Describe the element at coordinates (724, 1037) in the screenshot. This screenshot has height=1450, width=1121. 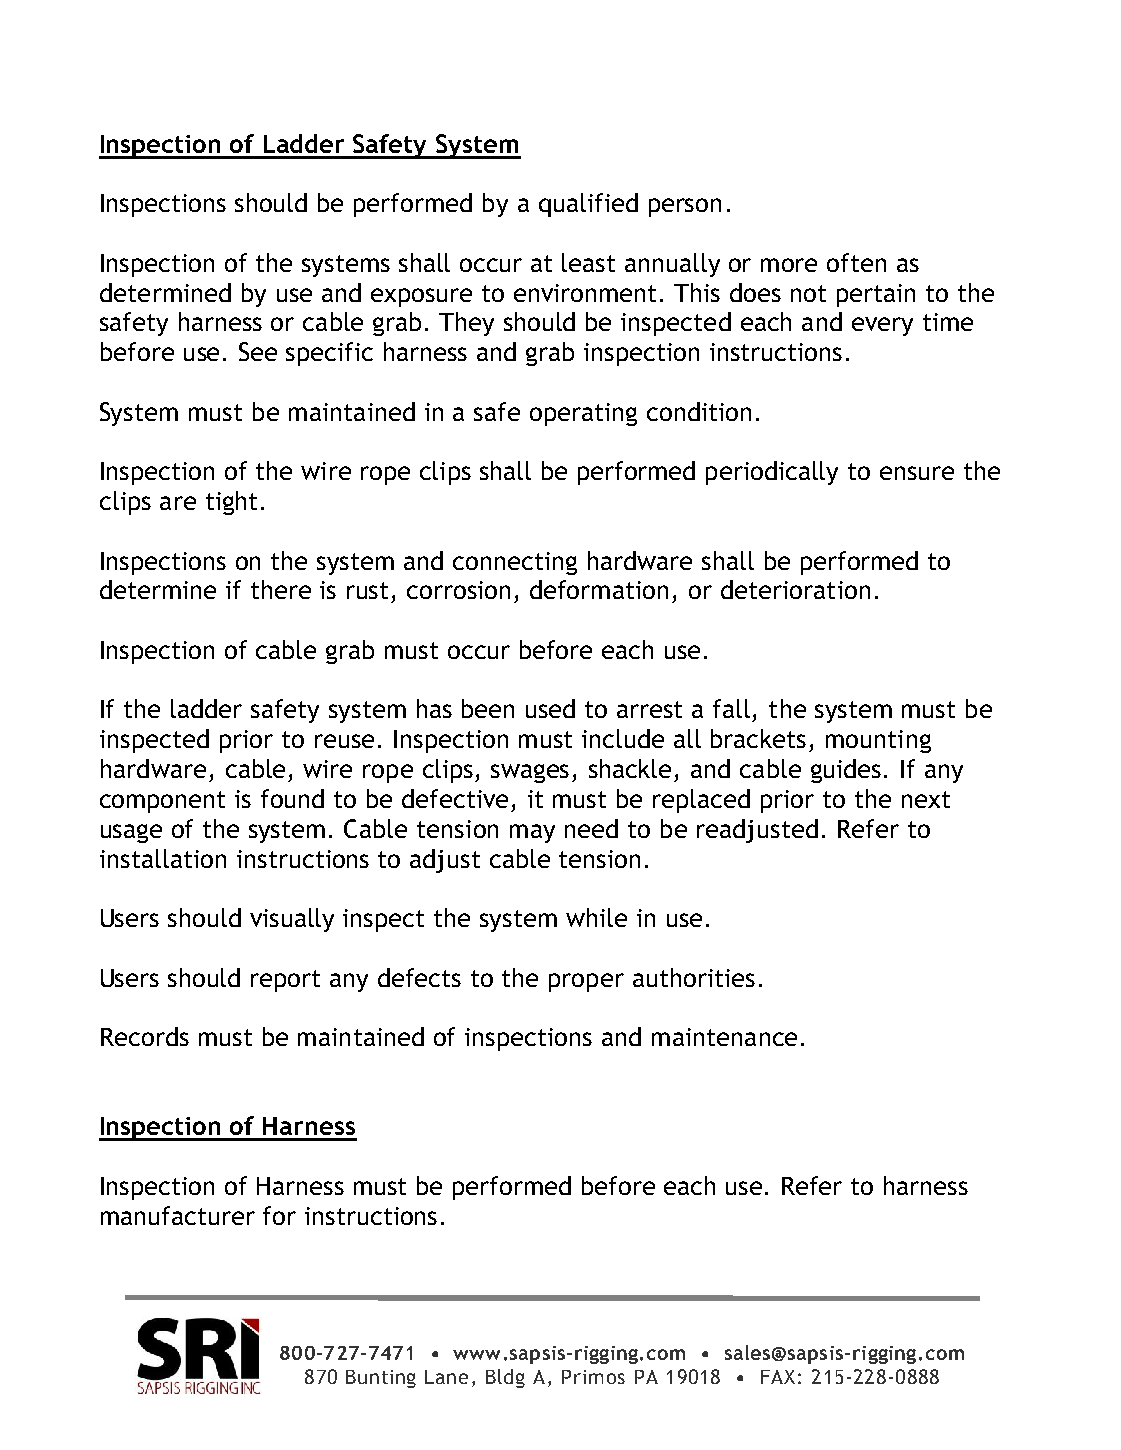
I see `maintenance` at that location.
